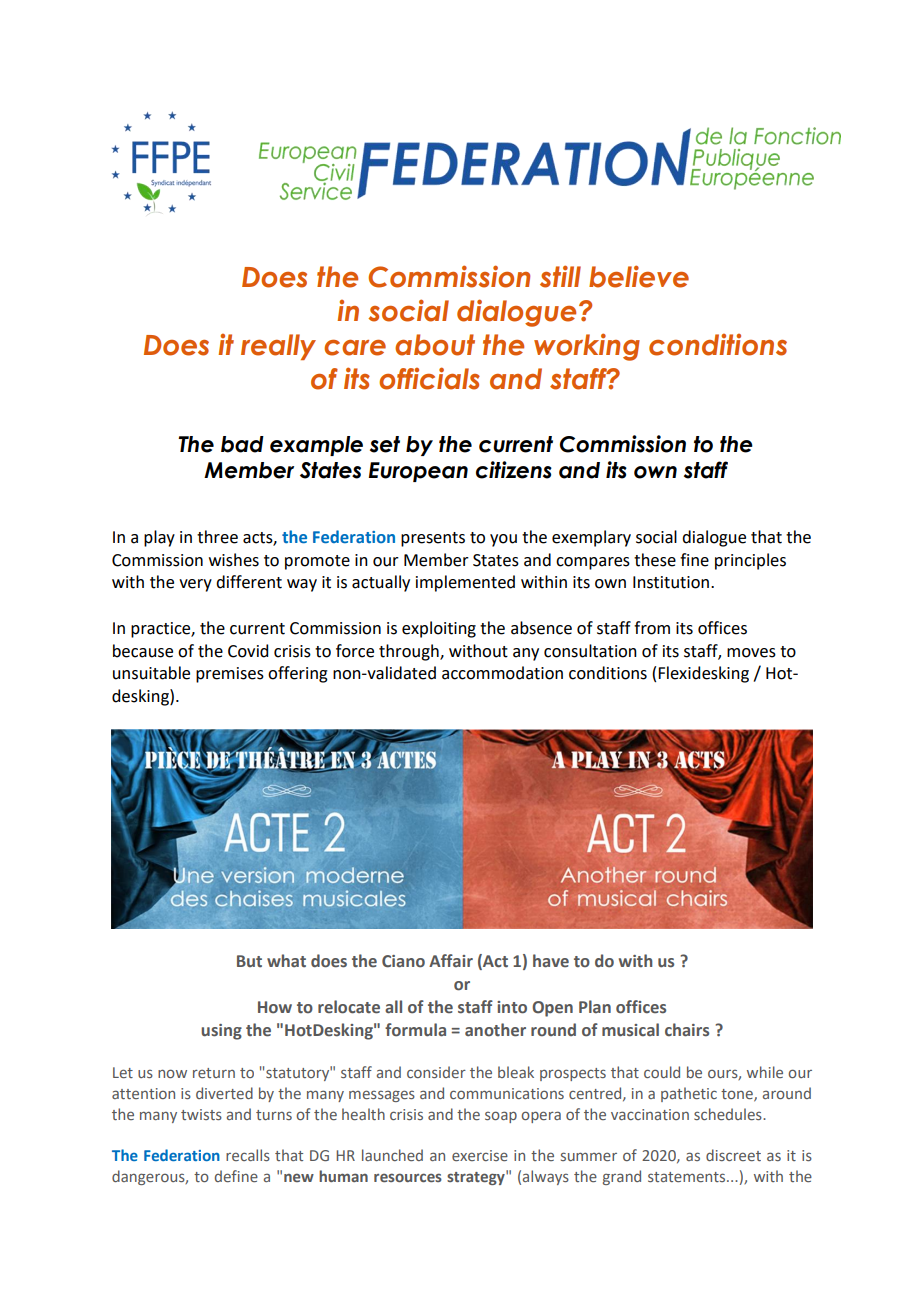  What do you see at coordinates (687, 1030) in the page?
I see `chairs` at bounding box center [687, 1030].
